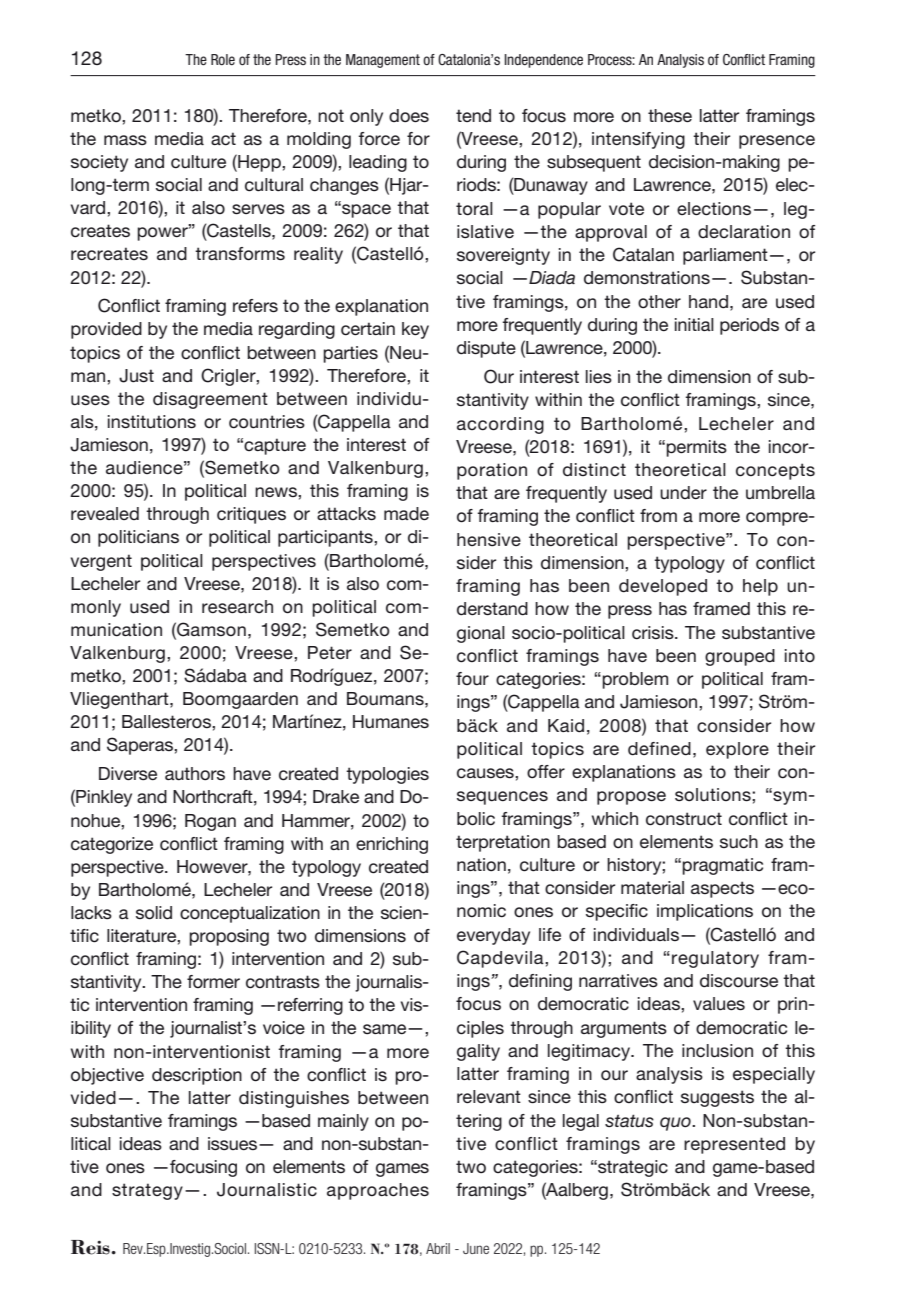  What do you see at coordinates (438, 1248) in the screenshot?
I see `Abril` at bounding box center [438, 1248].
